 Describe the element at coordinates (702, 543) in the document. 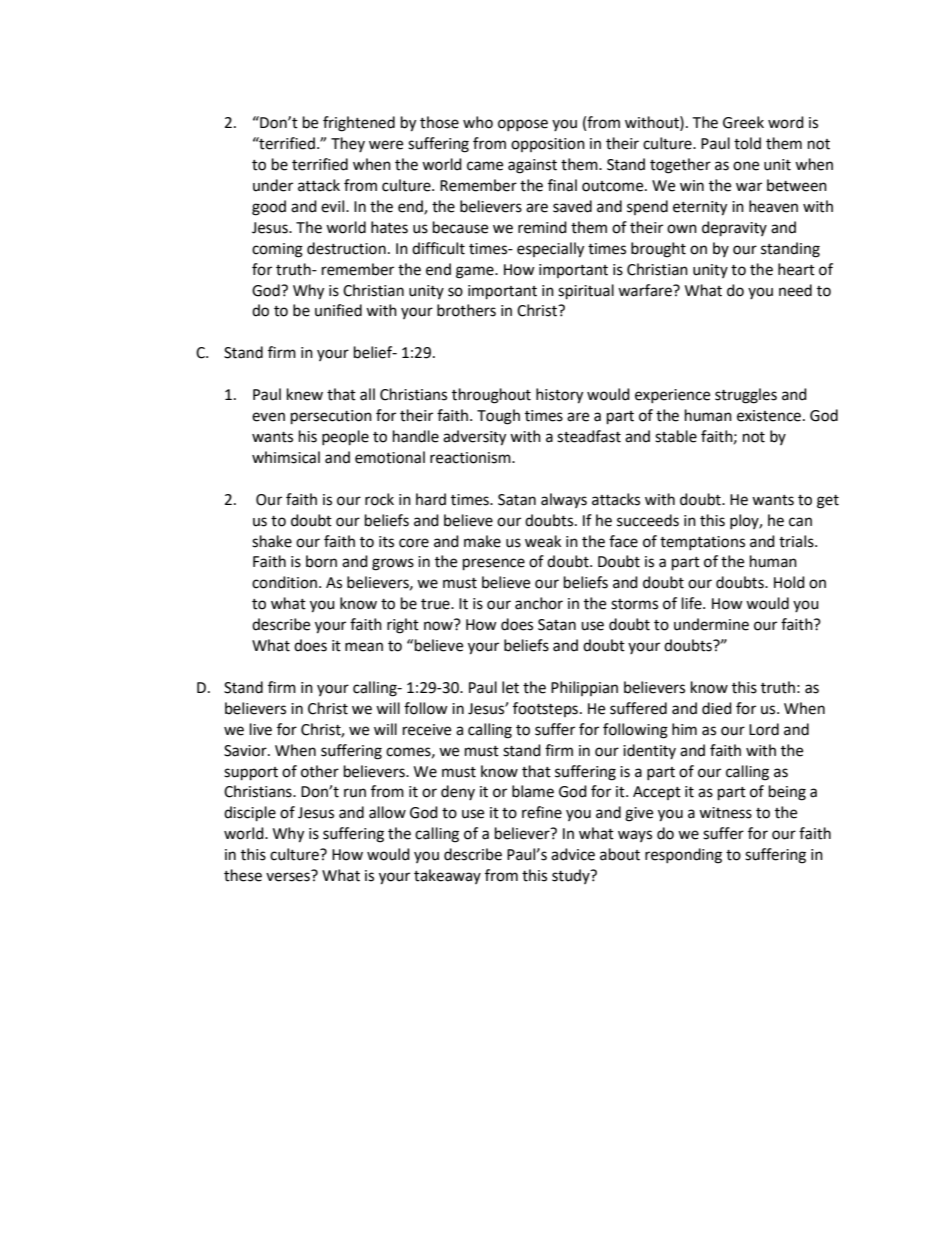

I see `temptations` at that location.
